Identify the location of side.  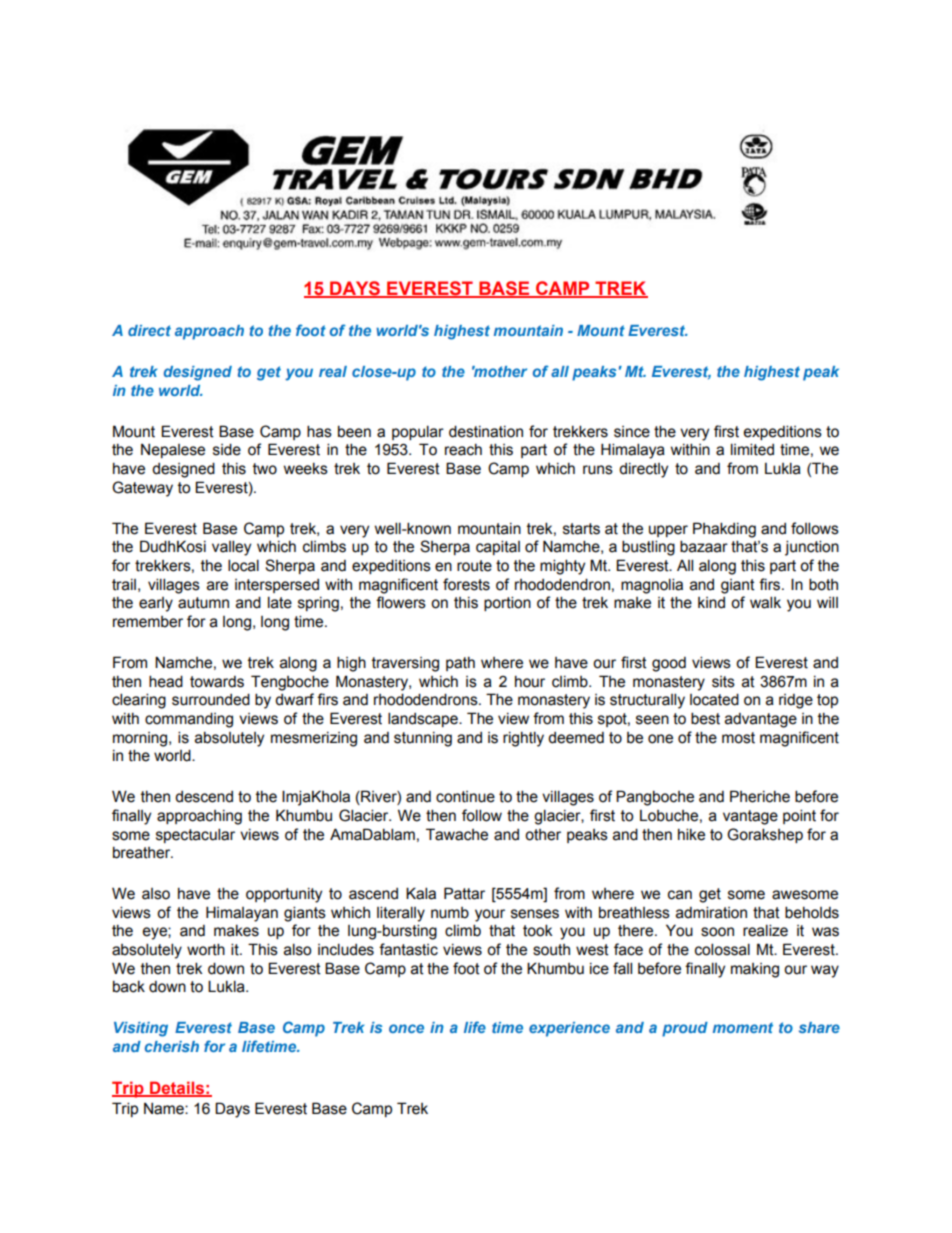
(227, 449).
